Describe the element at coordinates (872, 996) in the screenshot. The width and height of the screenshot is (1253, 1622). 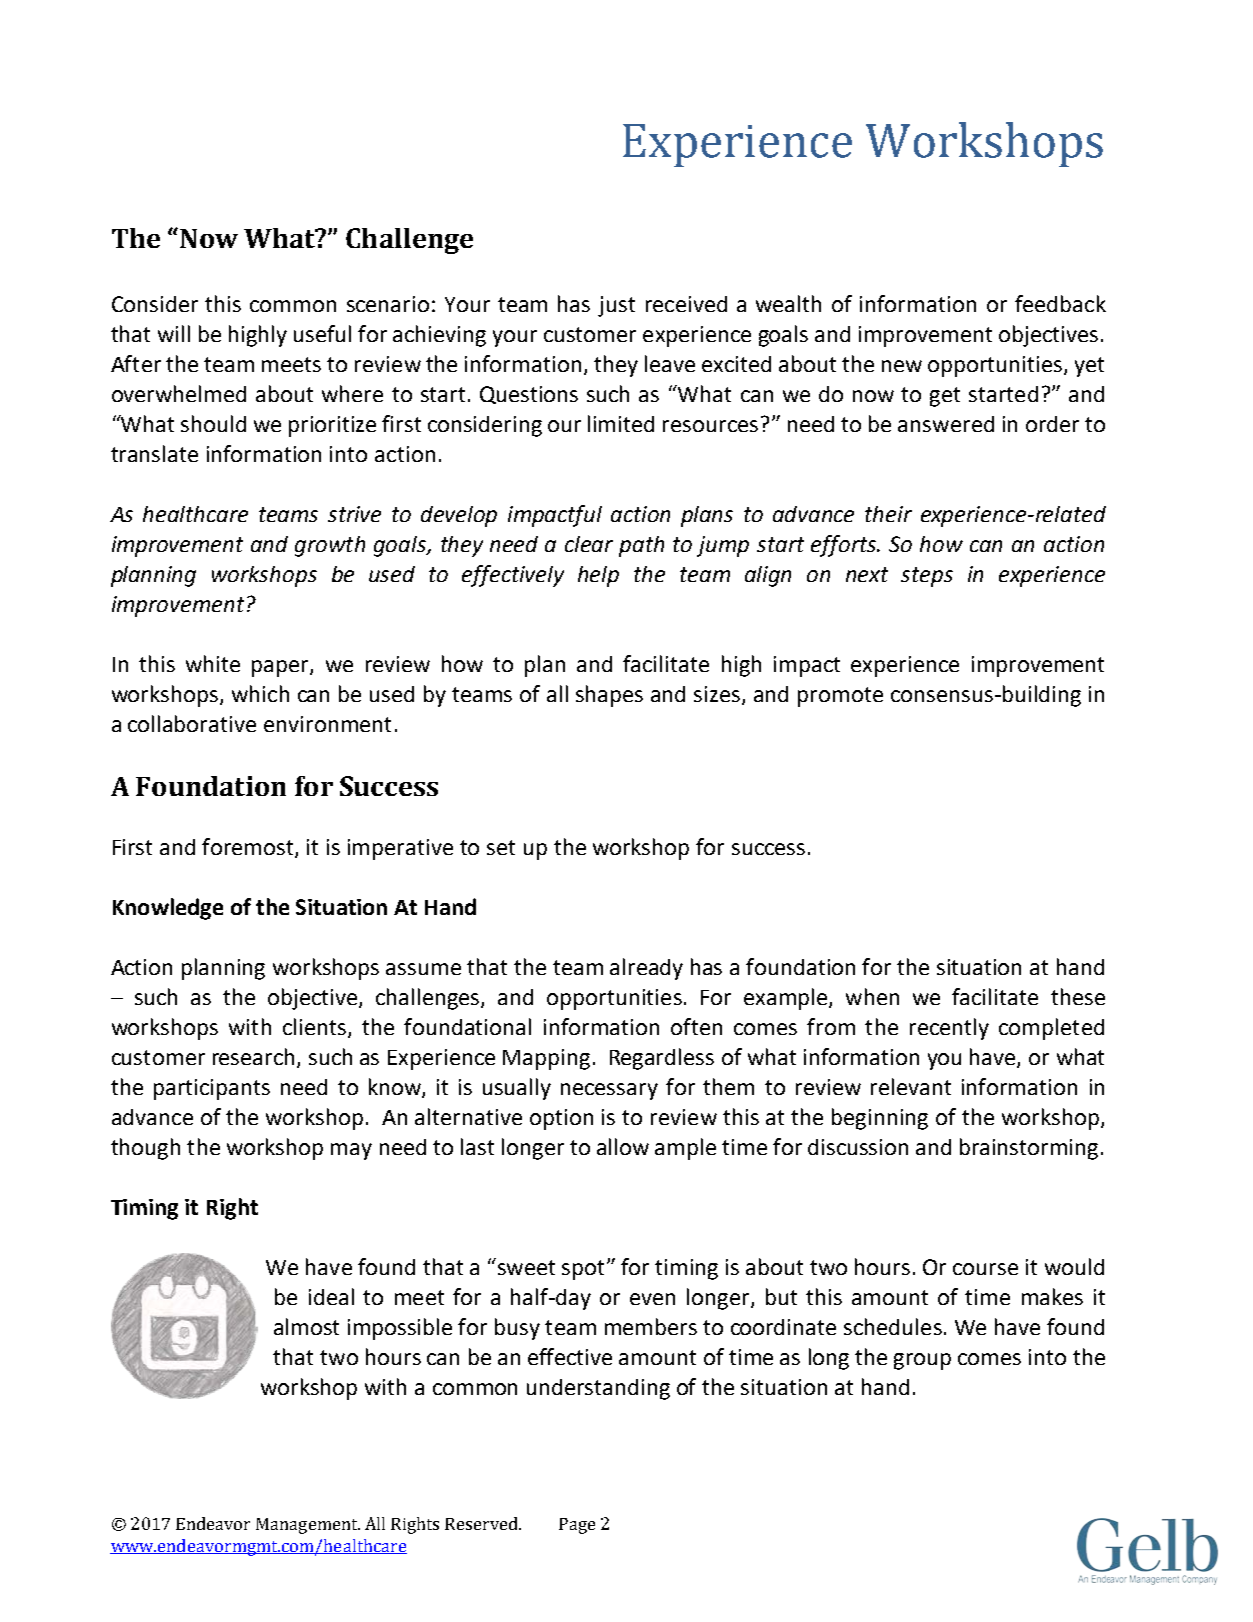
I see `when` at that location.
